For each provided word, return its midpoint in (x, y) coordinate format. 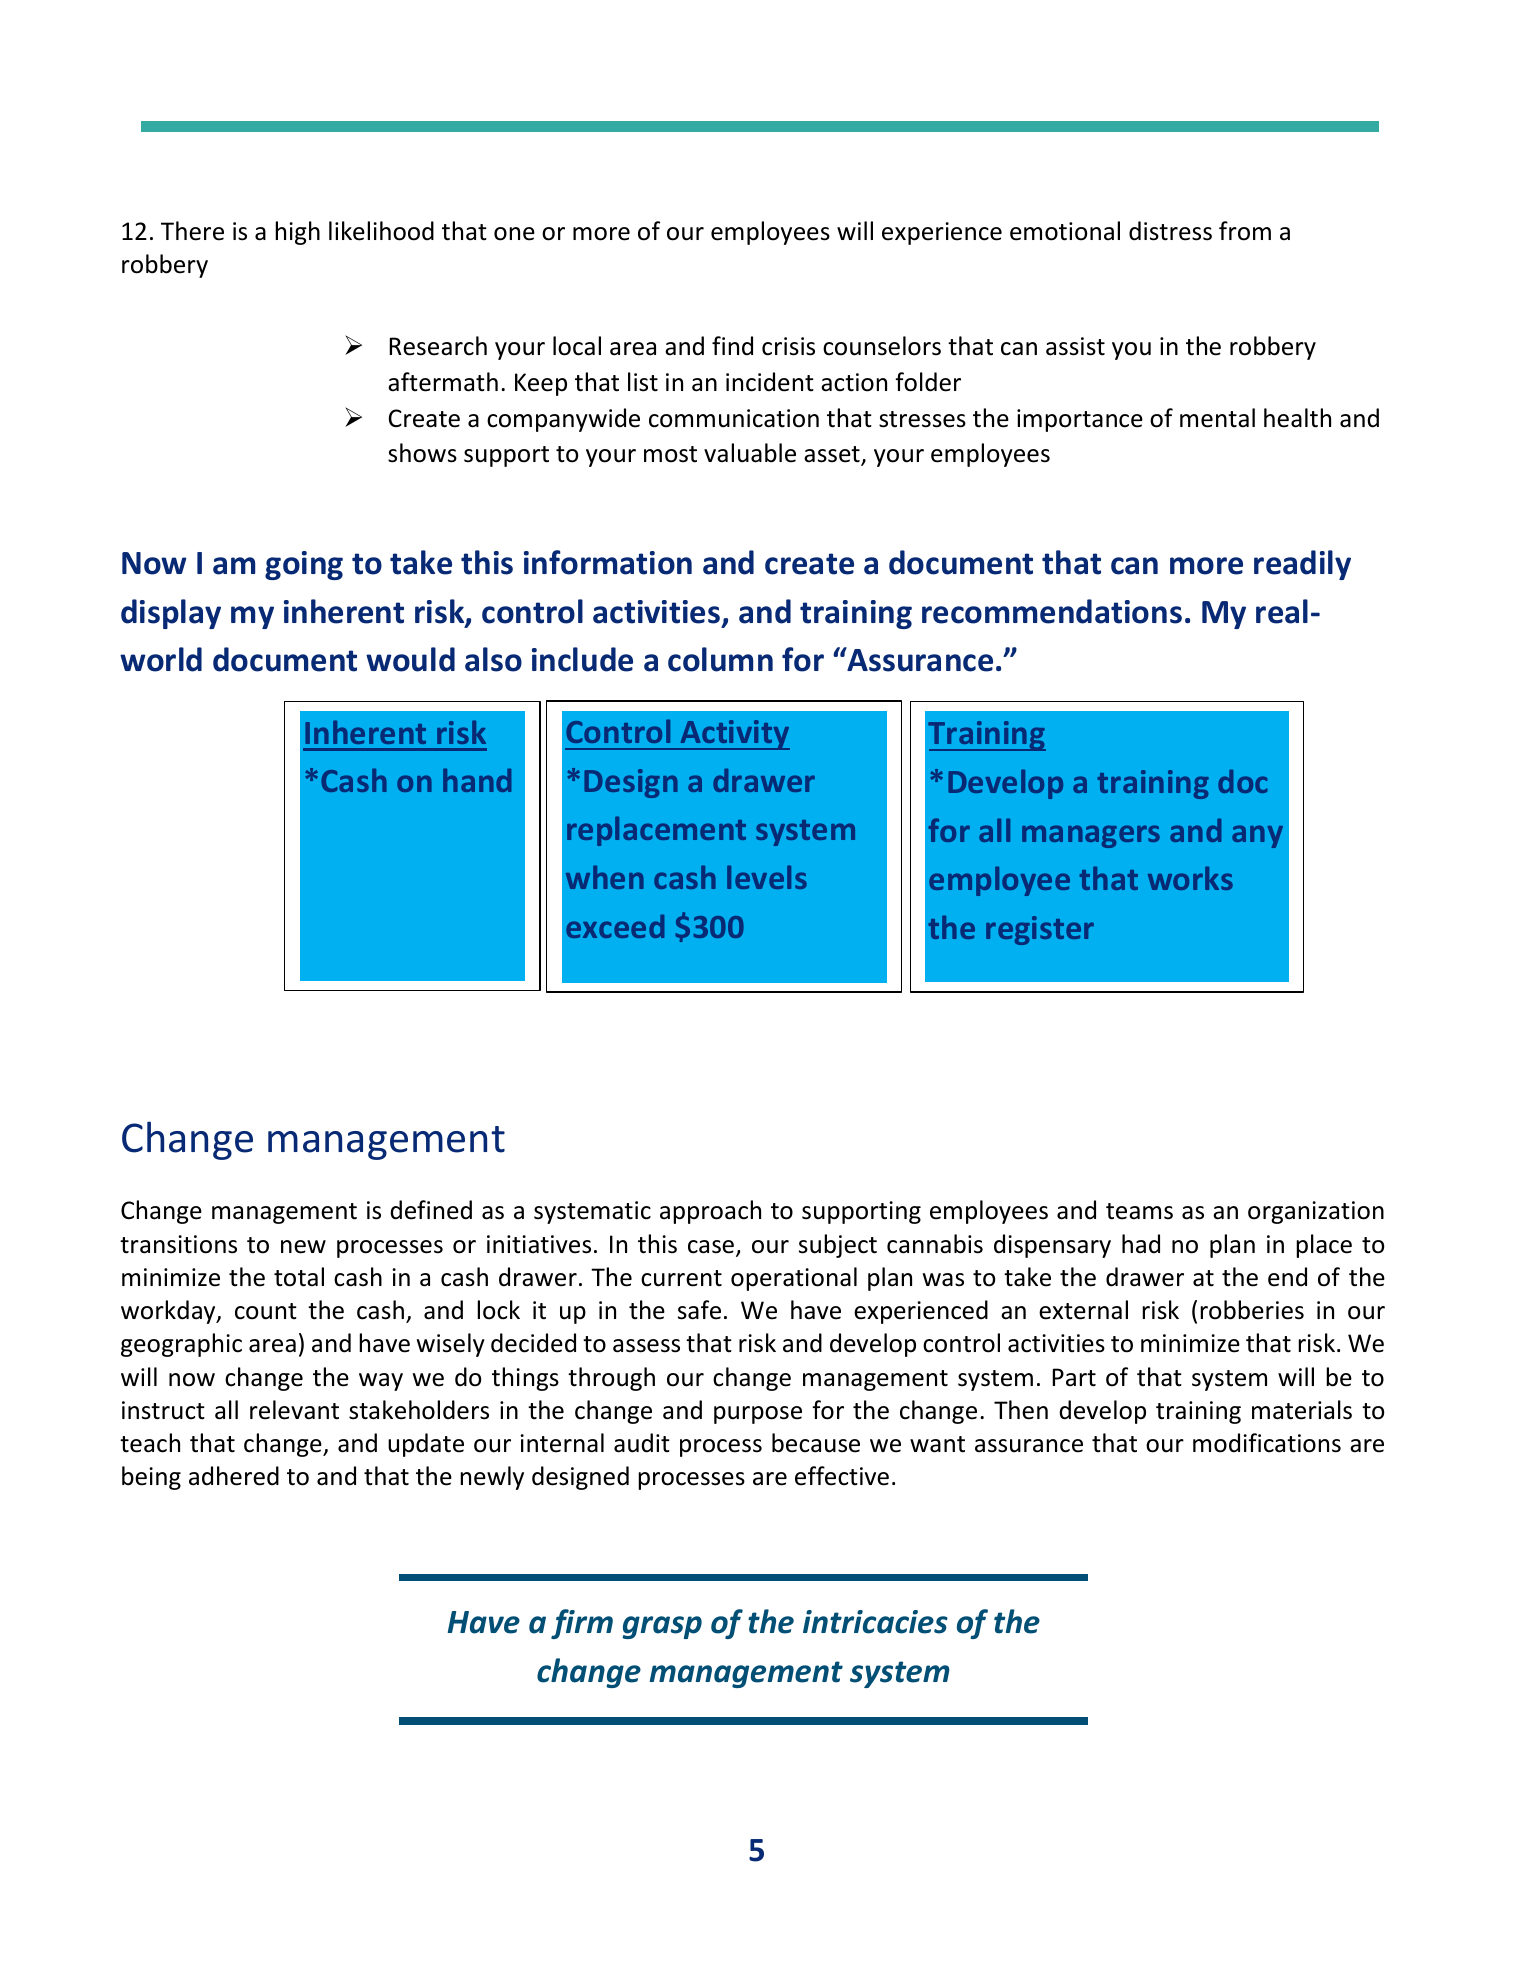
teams (1139, 1211)
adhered (234, 1476)
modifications (1267, 1443)
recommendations (1052, 611)
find (732, 346)
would (410, 659)
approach (710, 1212)
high (297, 233)
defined (431, 1210)
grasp (662, 1627)
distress (1170, 231)
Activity (734, 735)
